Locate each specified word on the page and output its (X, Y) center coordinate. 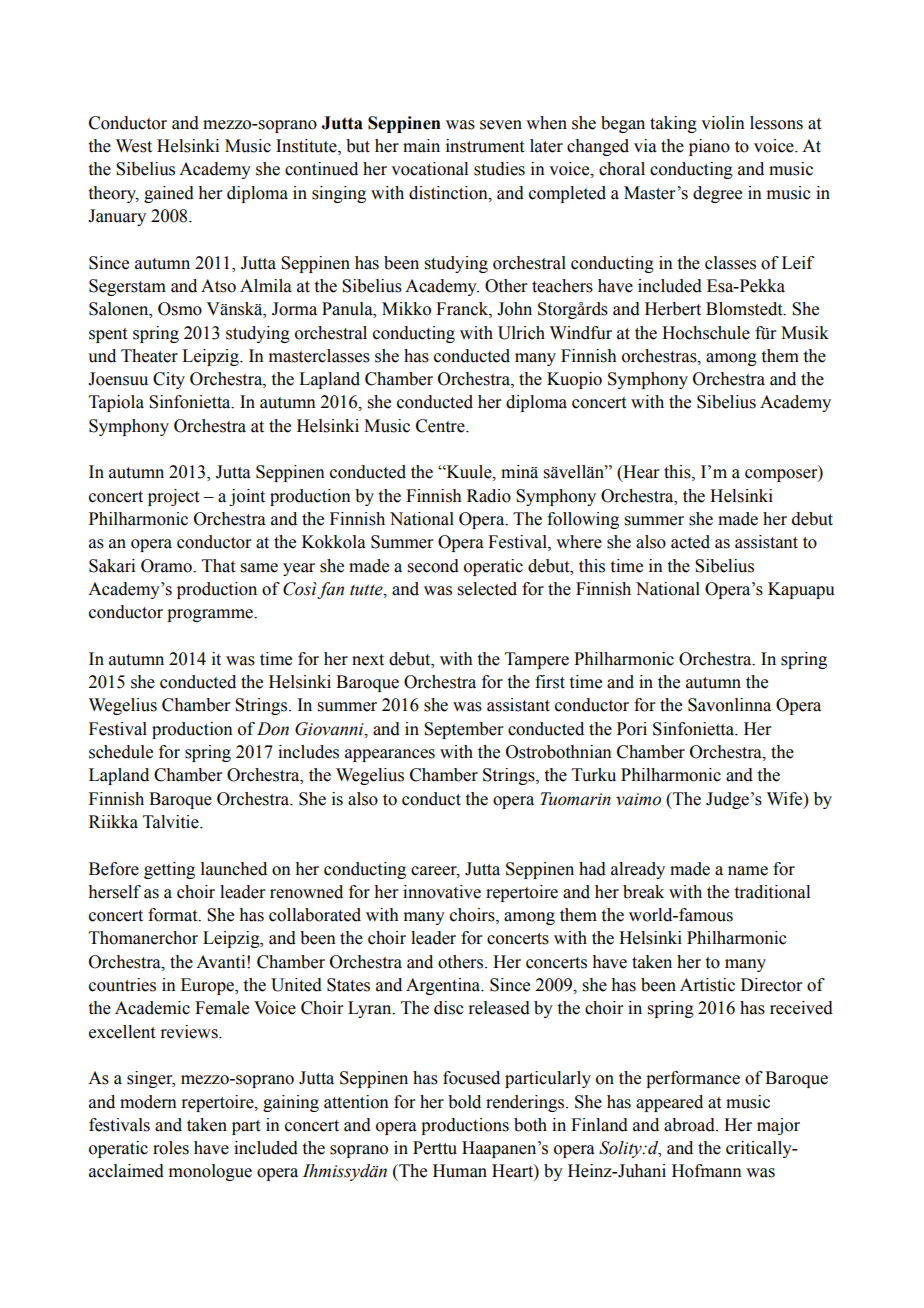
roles (171, 1148)
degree (717, 194)
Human (460, 1171)
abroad (690, 1125)
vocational (429, 169)
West (134, 146)
